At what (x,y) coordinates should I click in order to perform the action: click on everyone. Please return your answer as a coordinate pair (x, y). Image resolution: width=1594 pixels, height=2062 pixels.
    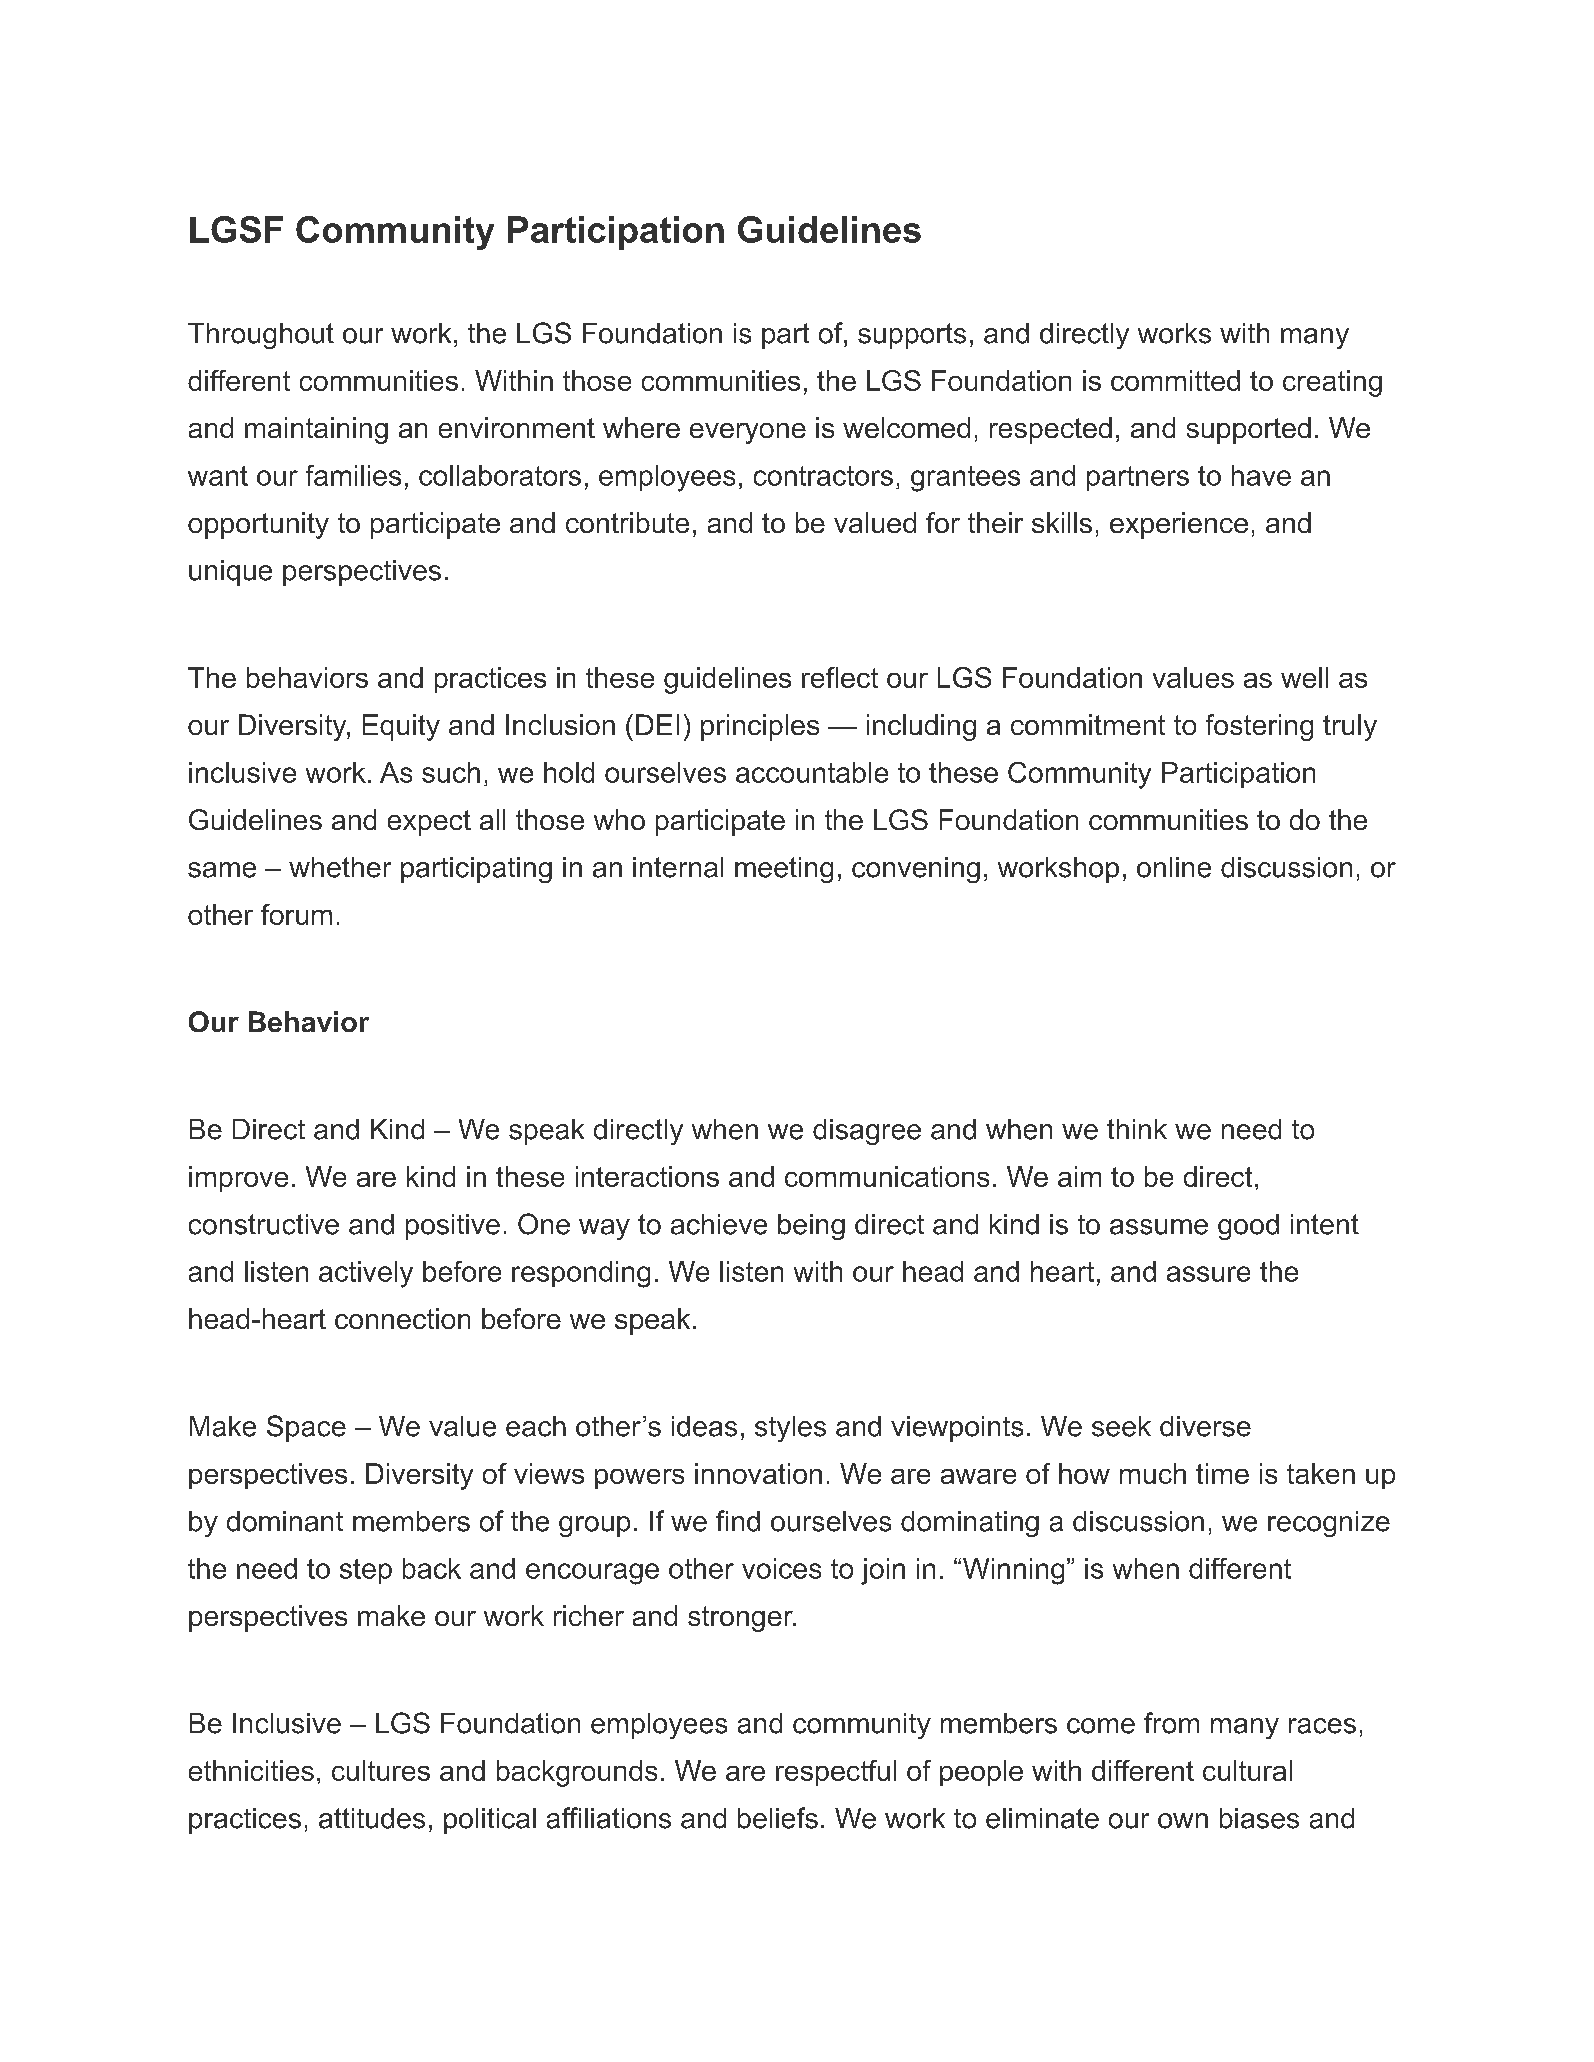
    Looking at the image, I should click on (748, 433).
